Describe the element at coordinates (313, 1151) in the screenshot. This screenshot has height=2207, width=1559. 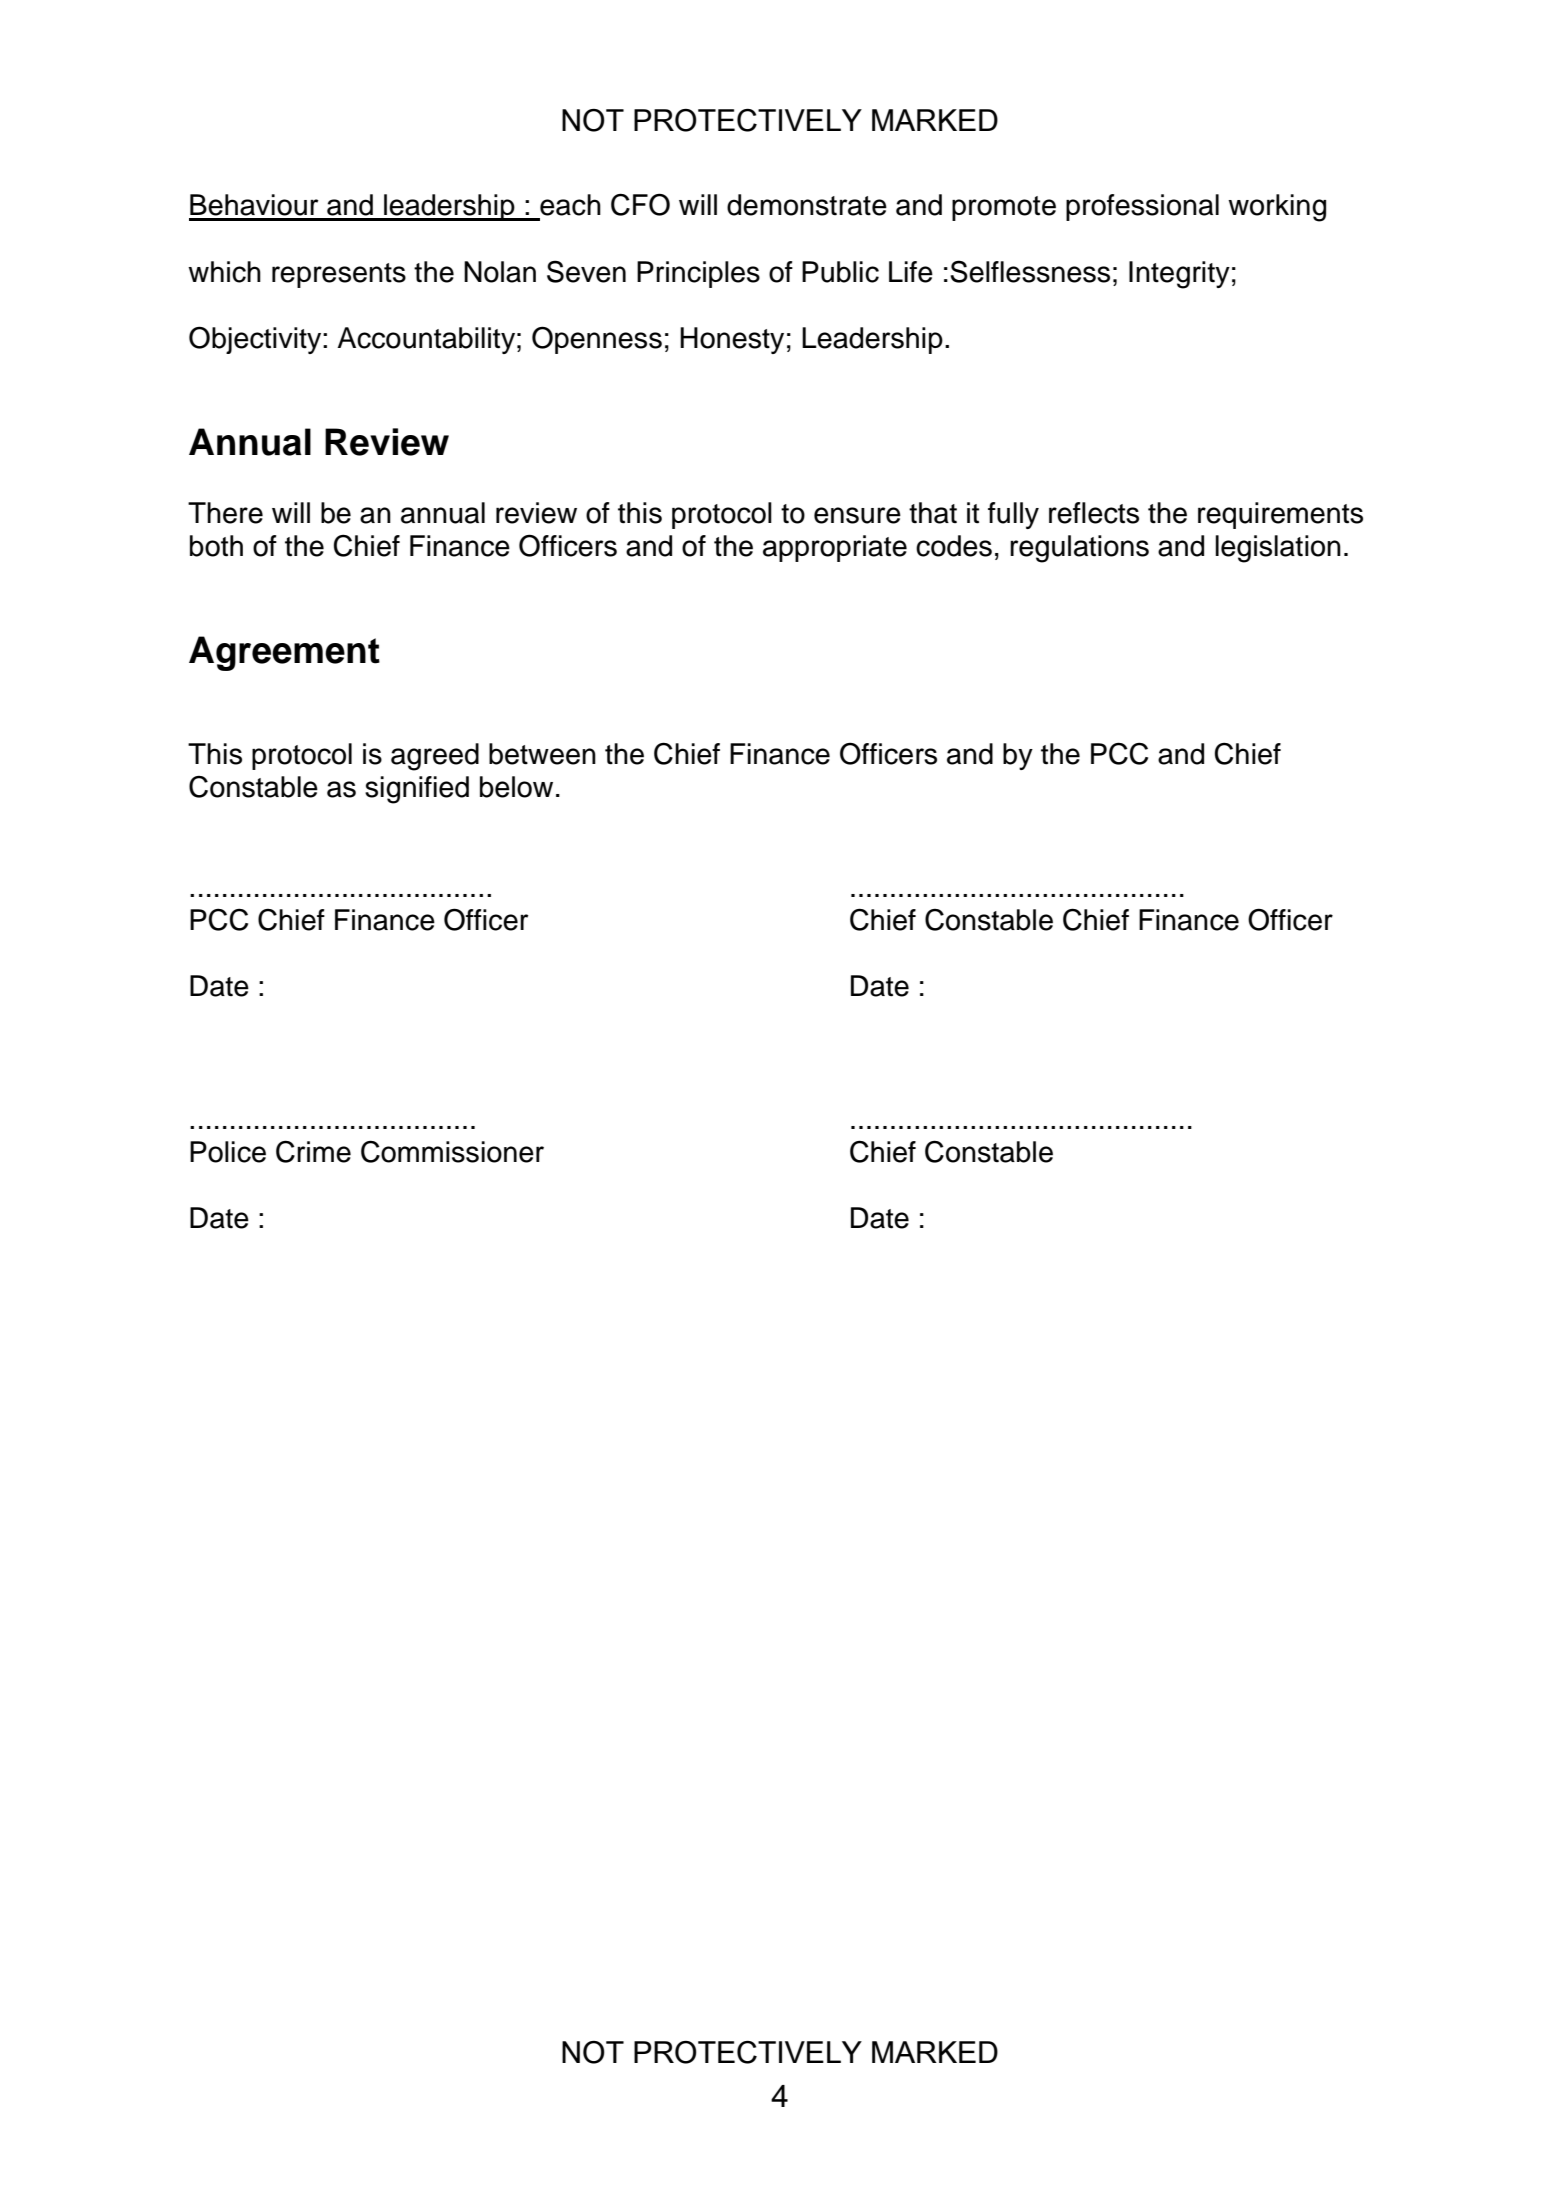
I see `Crime` at that location.
